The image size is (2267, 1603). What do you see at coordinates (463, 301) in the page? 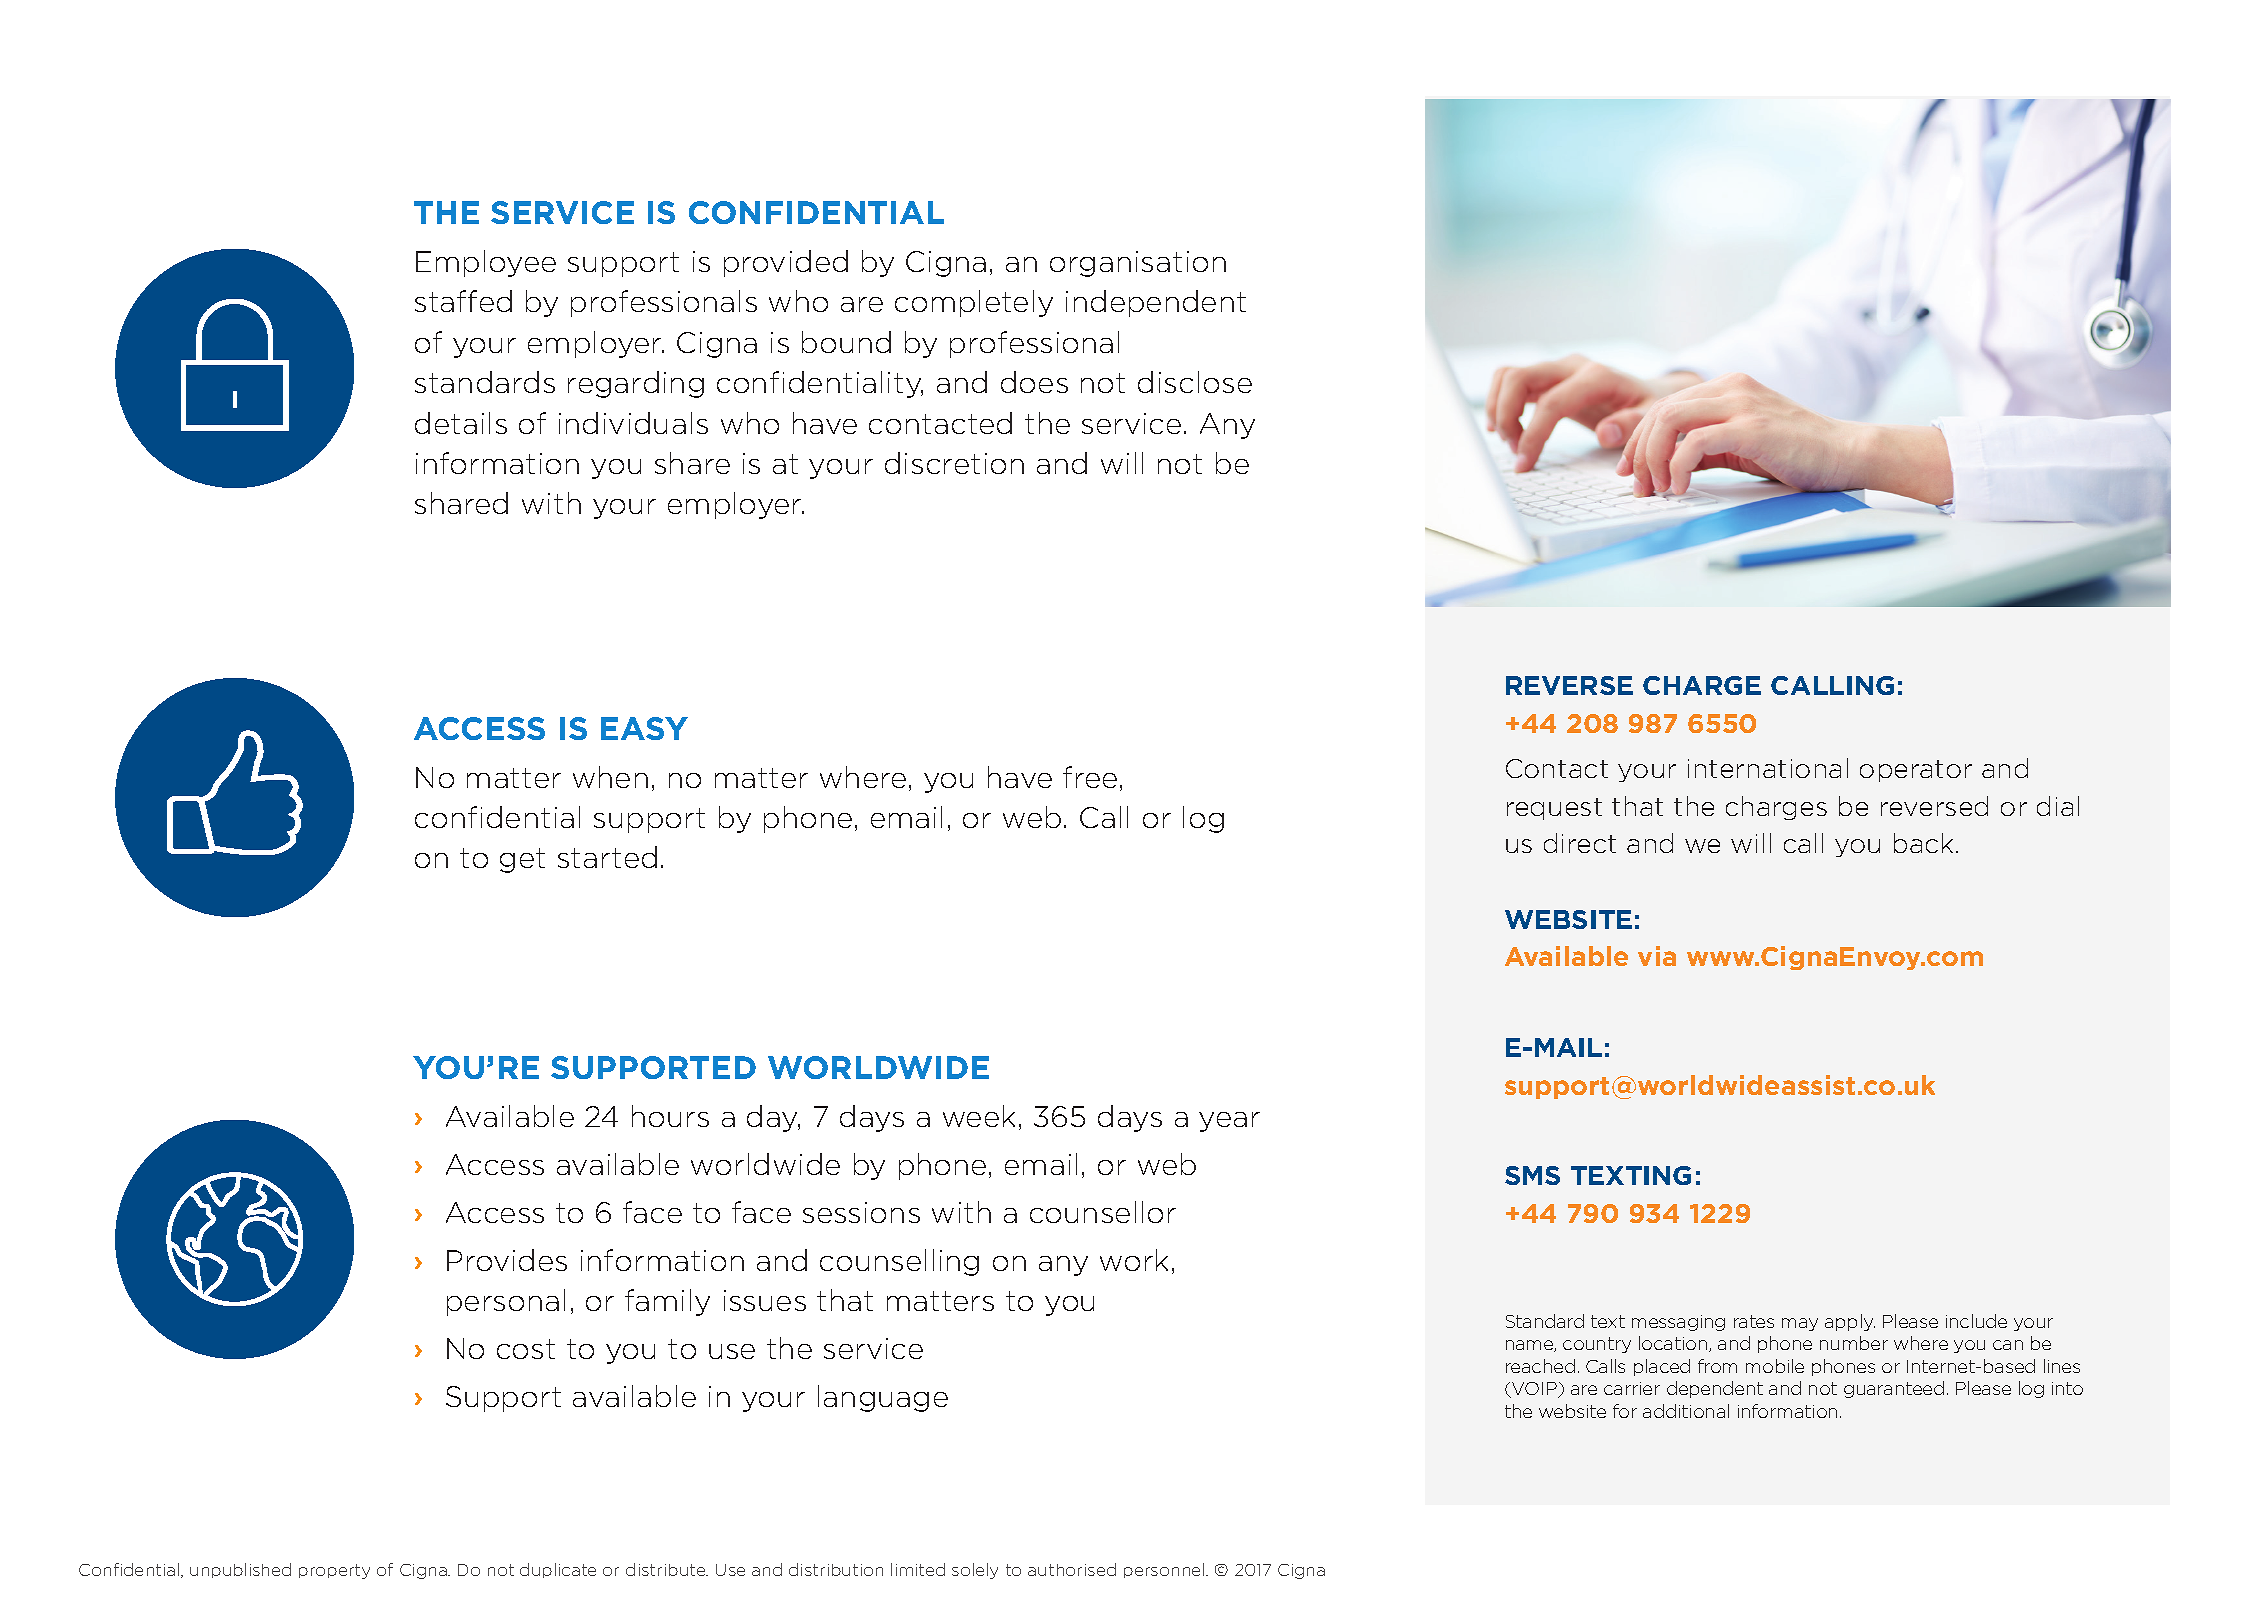
I see `staffed` at bounding box center [463, 301].
